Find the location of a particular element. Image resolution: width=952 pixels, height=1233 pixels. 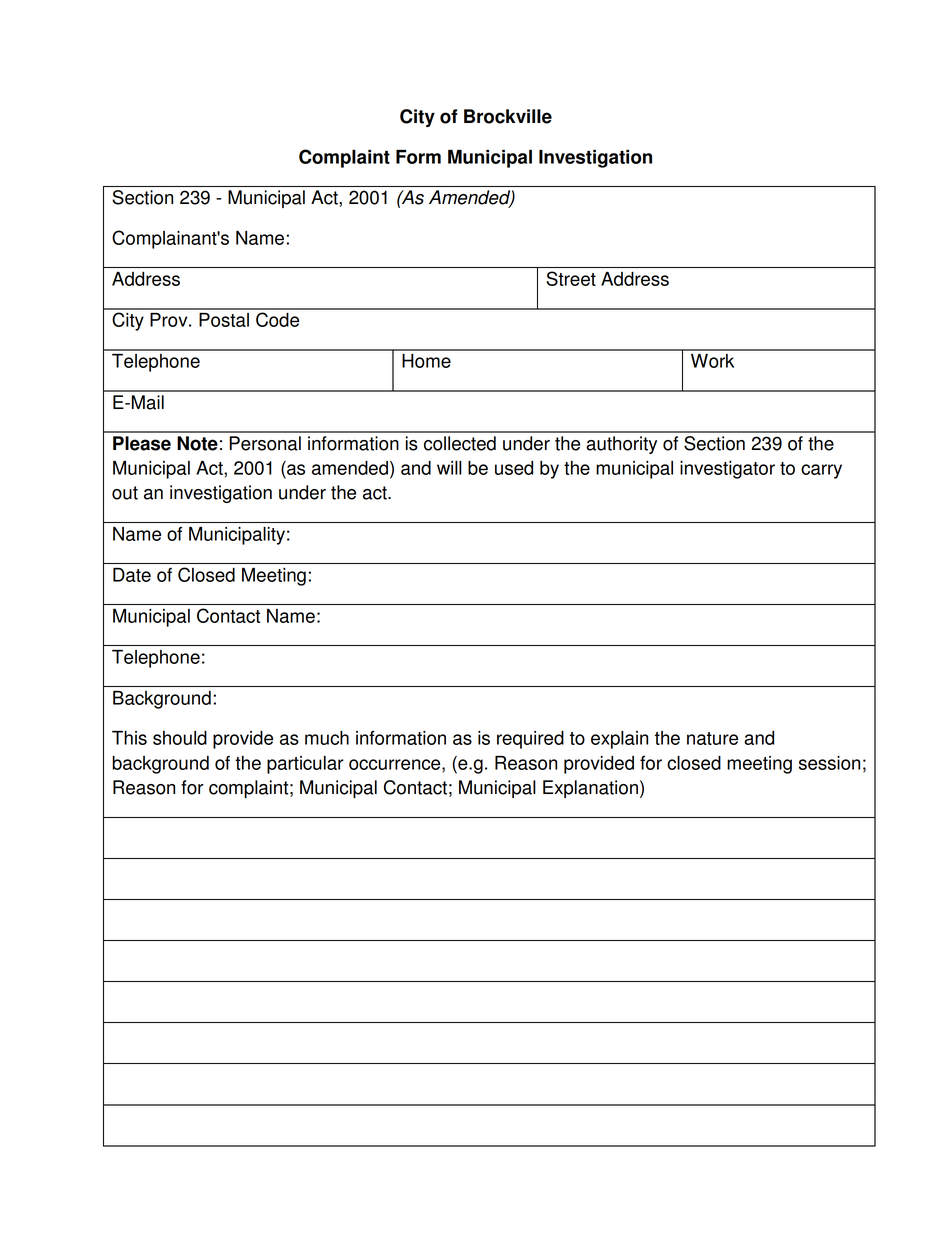

used is located at coordinates (514, 468).
